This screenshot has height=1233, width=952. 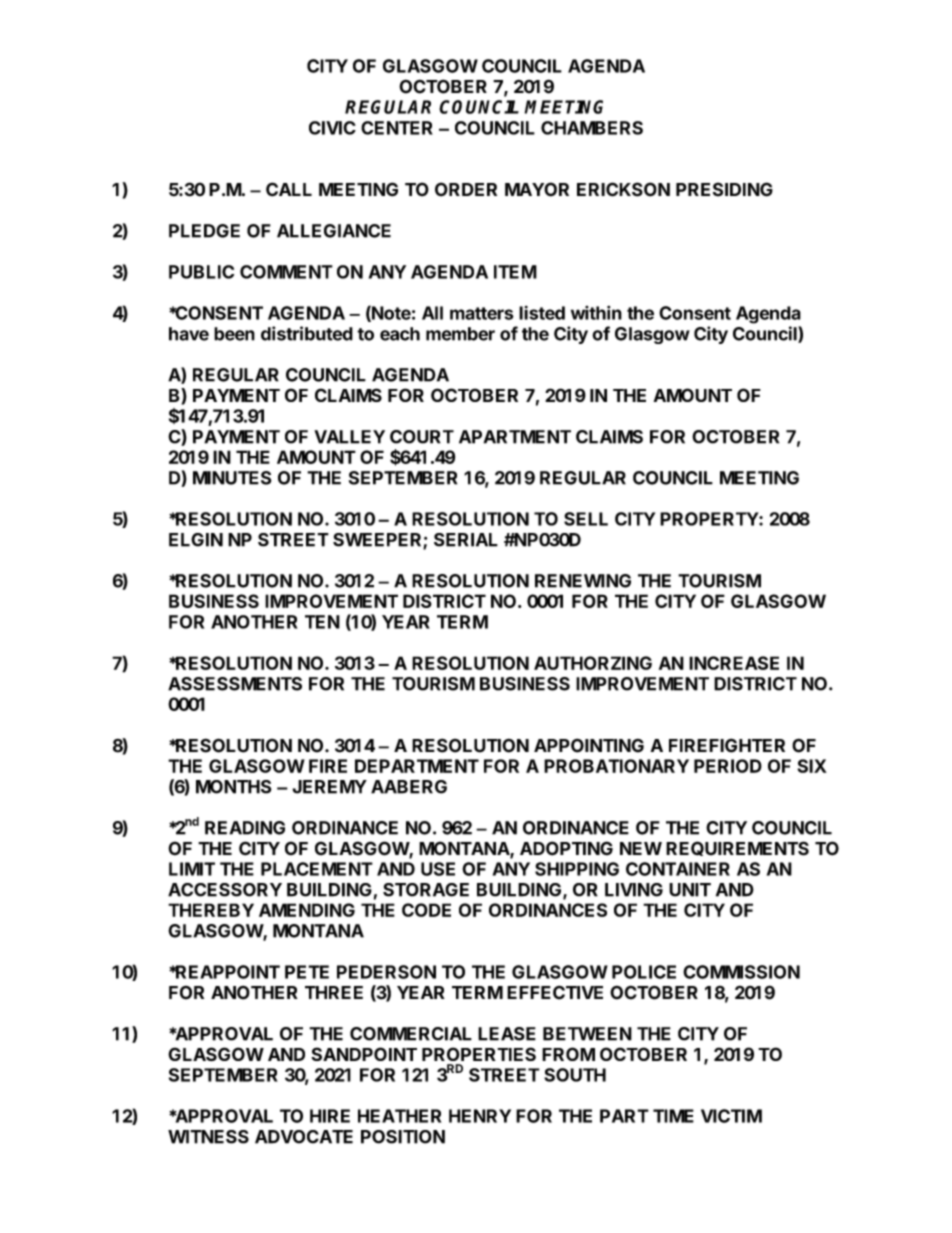 What do you see at coordinates (322, 622) in the screenshot?
I see `TEN` at bounding box center [322, 622].
